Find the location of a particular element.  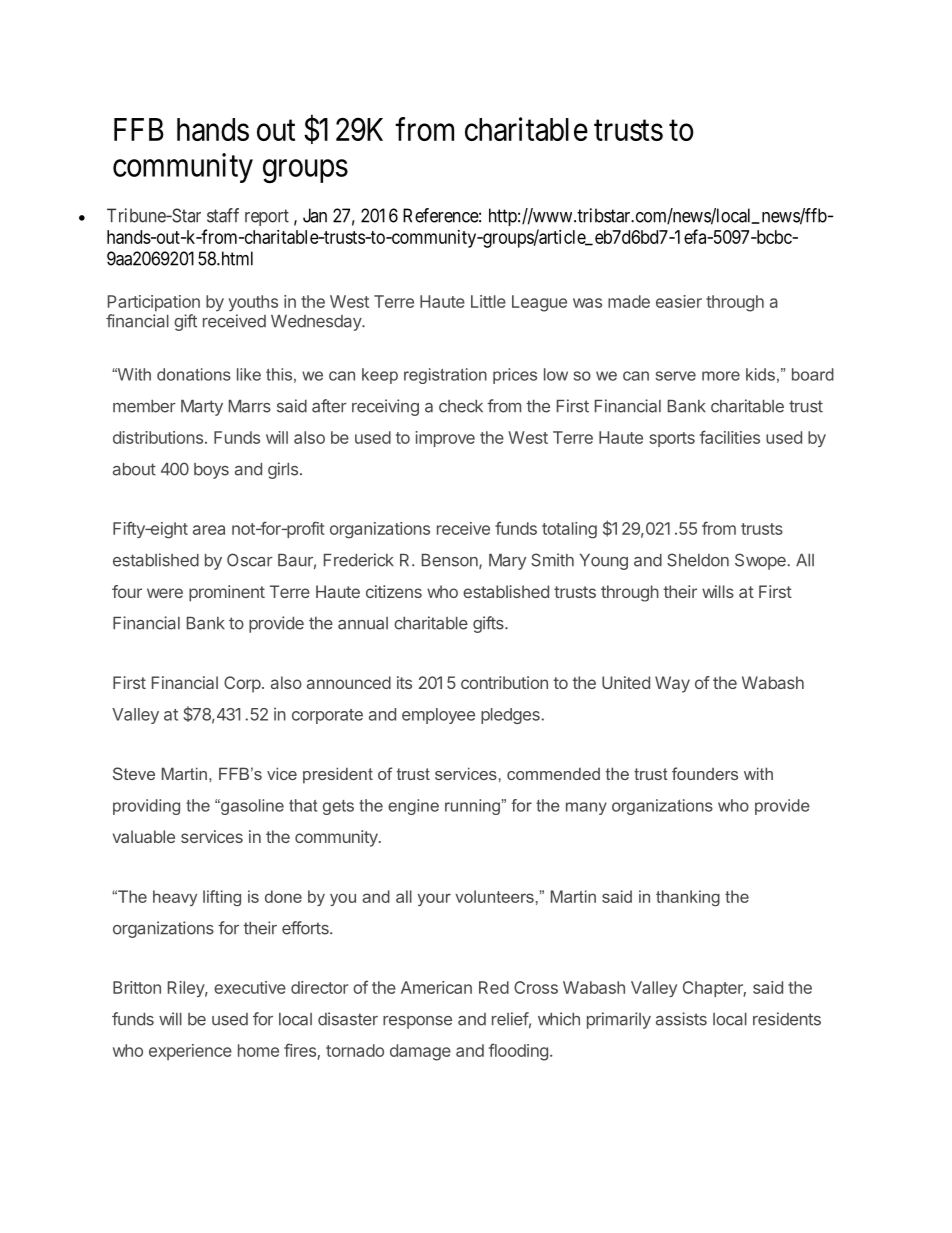

contribution is located at coordinates (504, 682).
